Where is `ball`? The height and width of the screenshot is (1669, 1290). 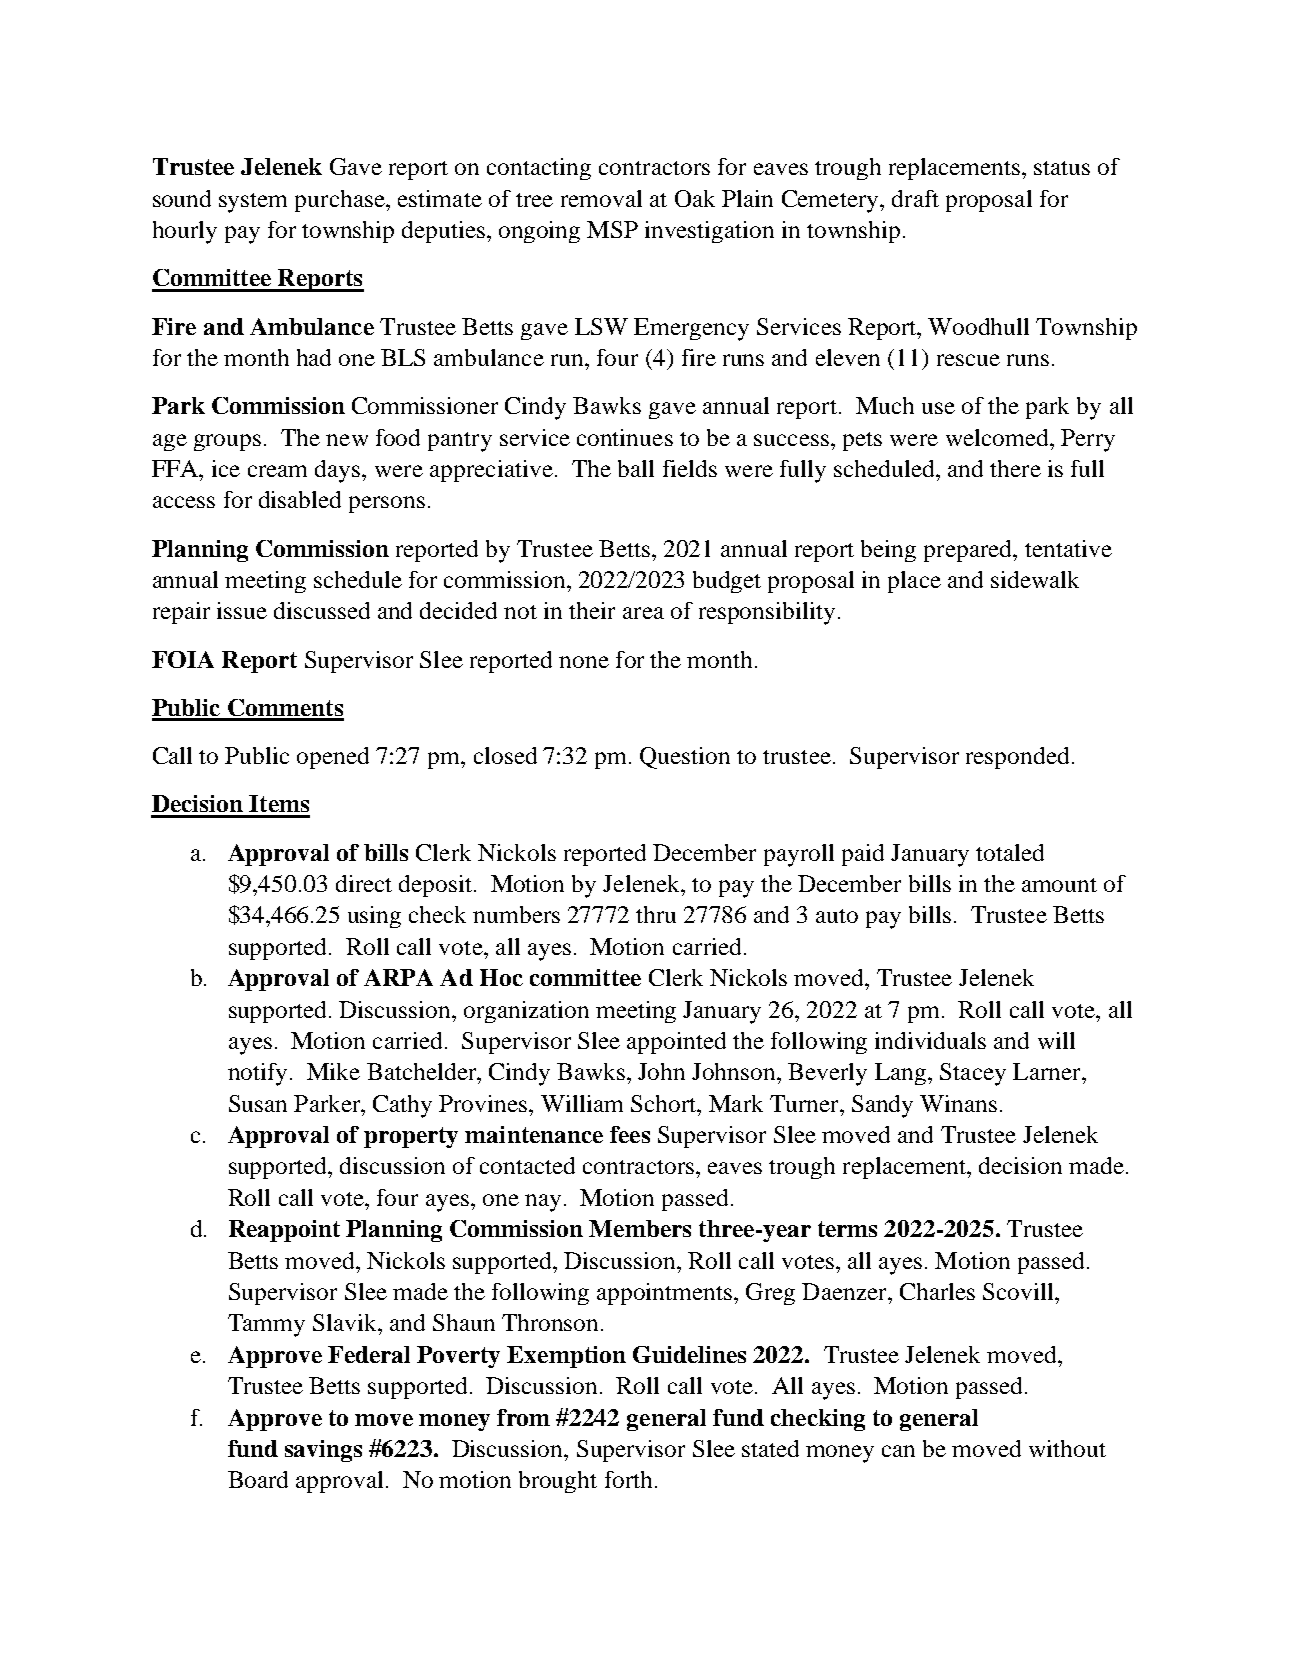
ball is located at coordinates (636, 468).
